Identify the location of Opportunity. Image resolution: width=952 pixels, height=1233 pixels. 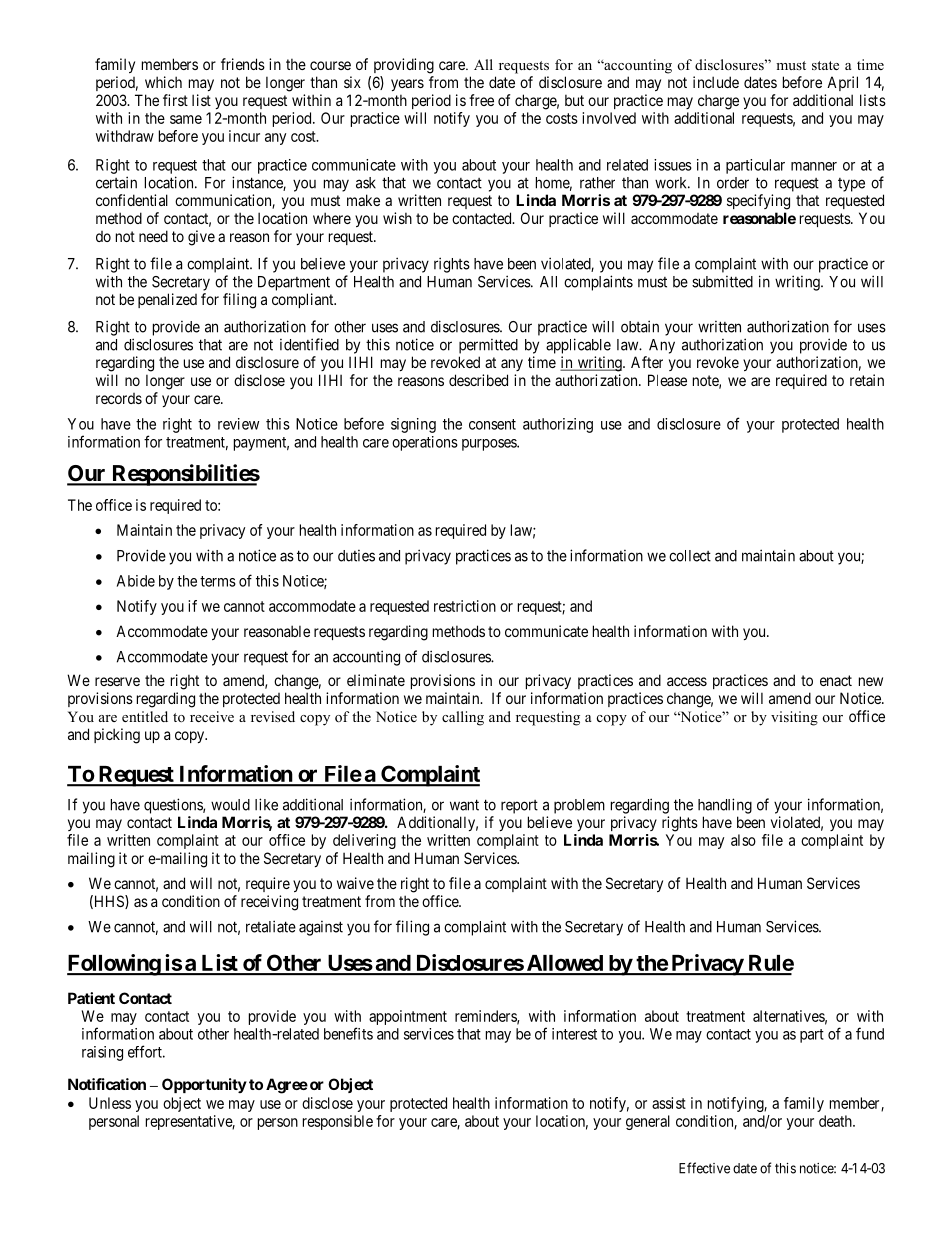
(204, 1085).
